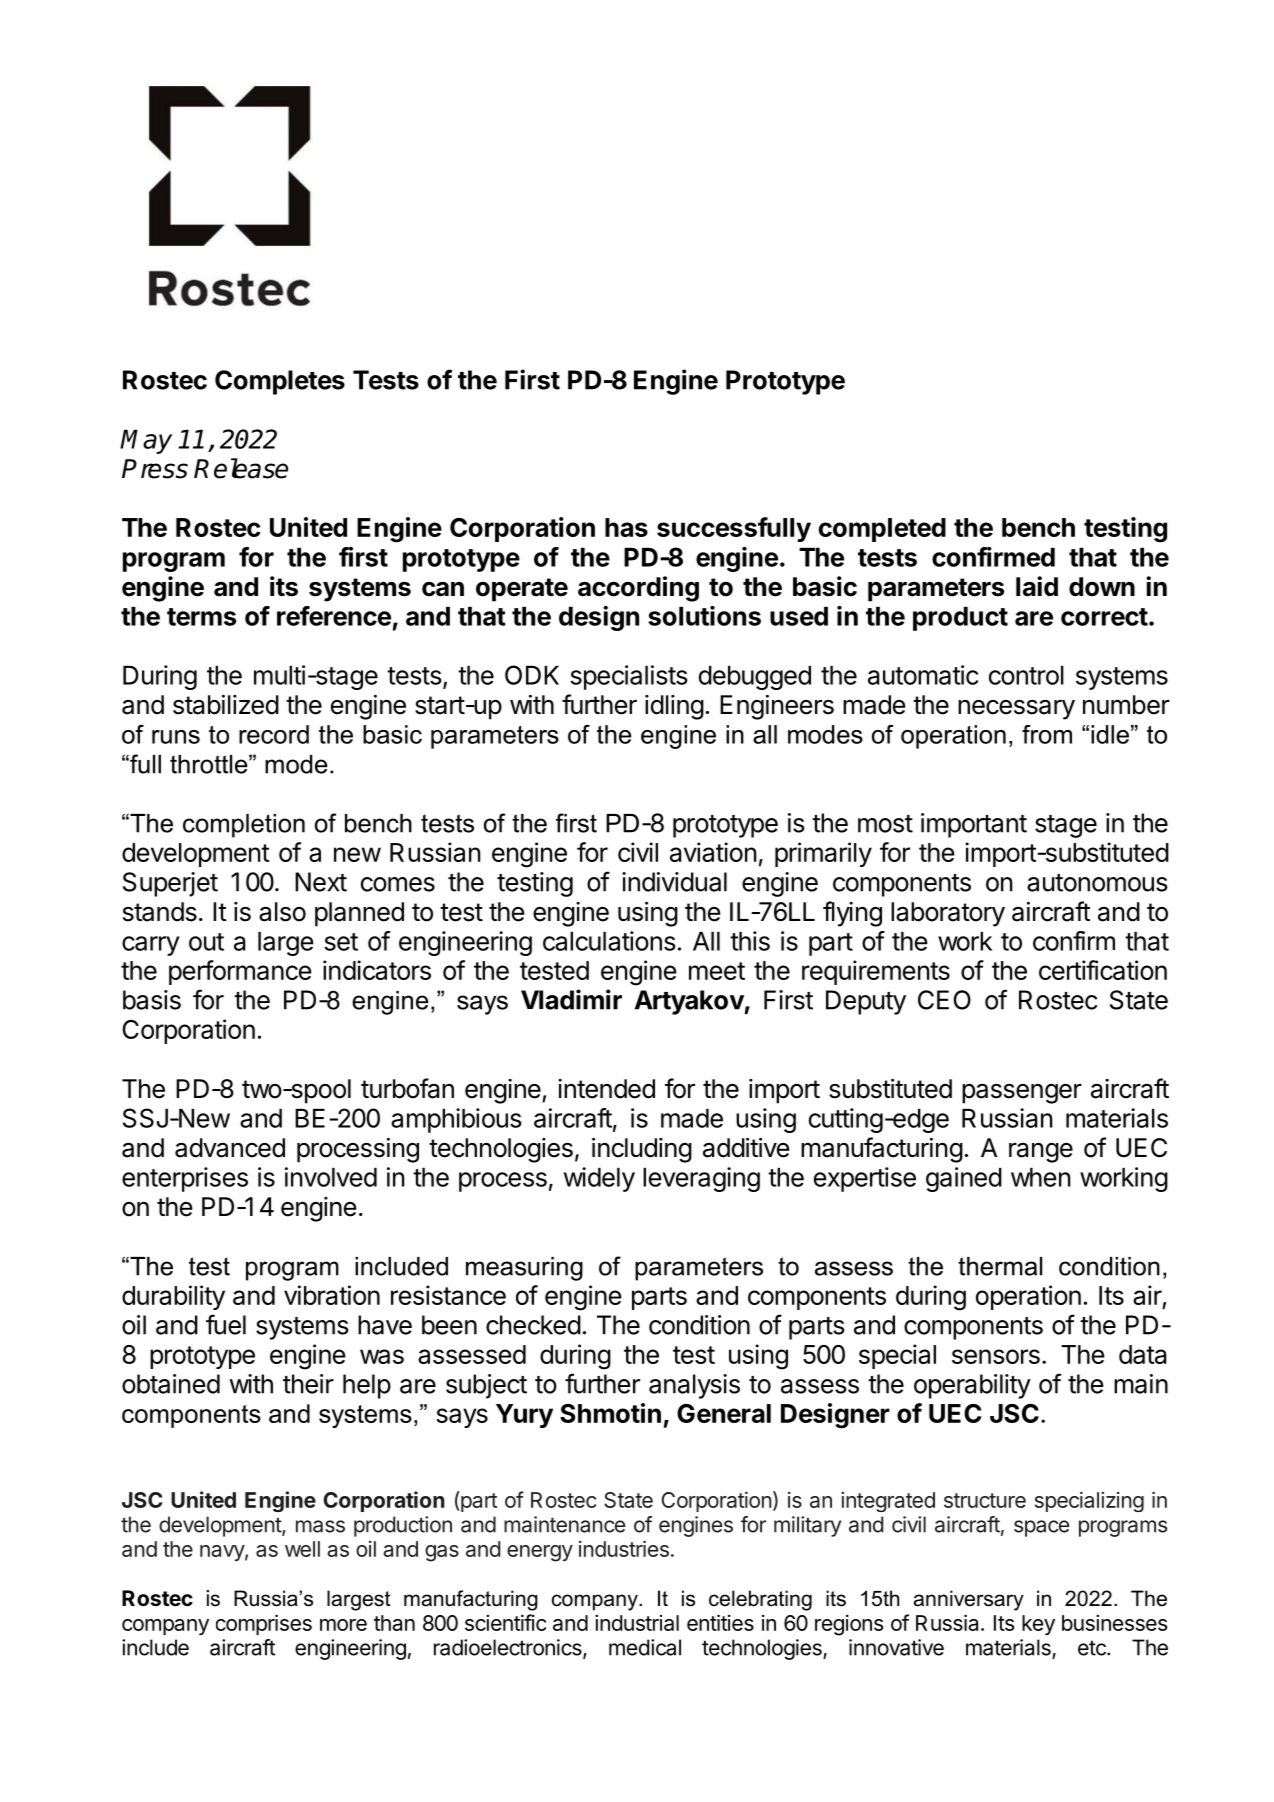 The height and width of the screenshot is (1802, 1274). I want to click on industrial, so click(637, 1622).
